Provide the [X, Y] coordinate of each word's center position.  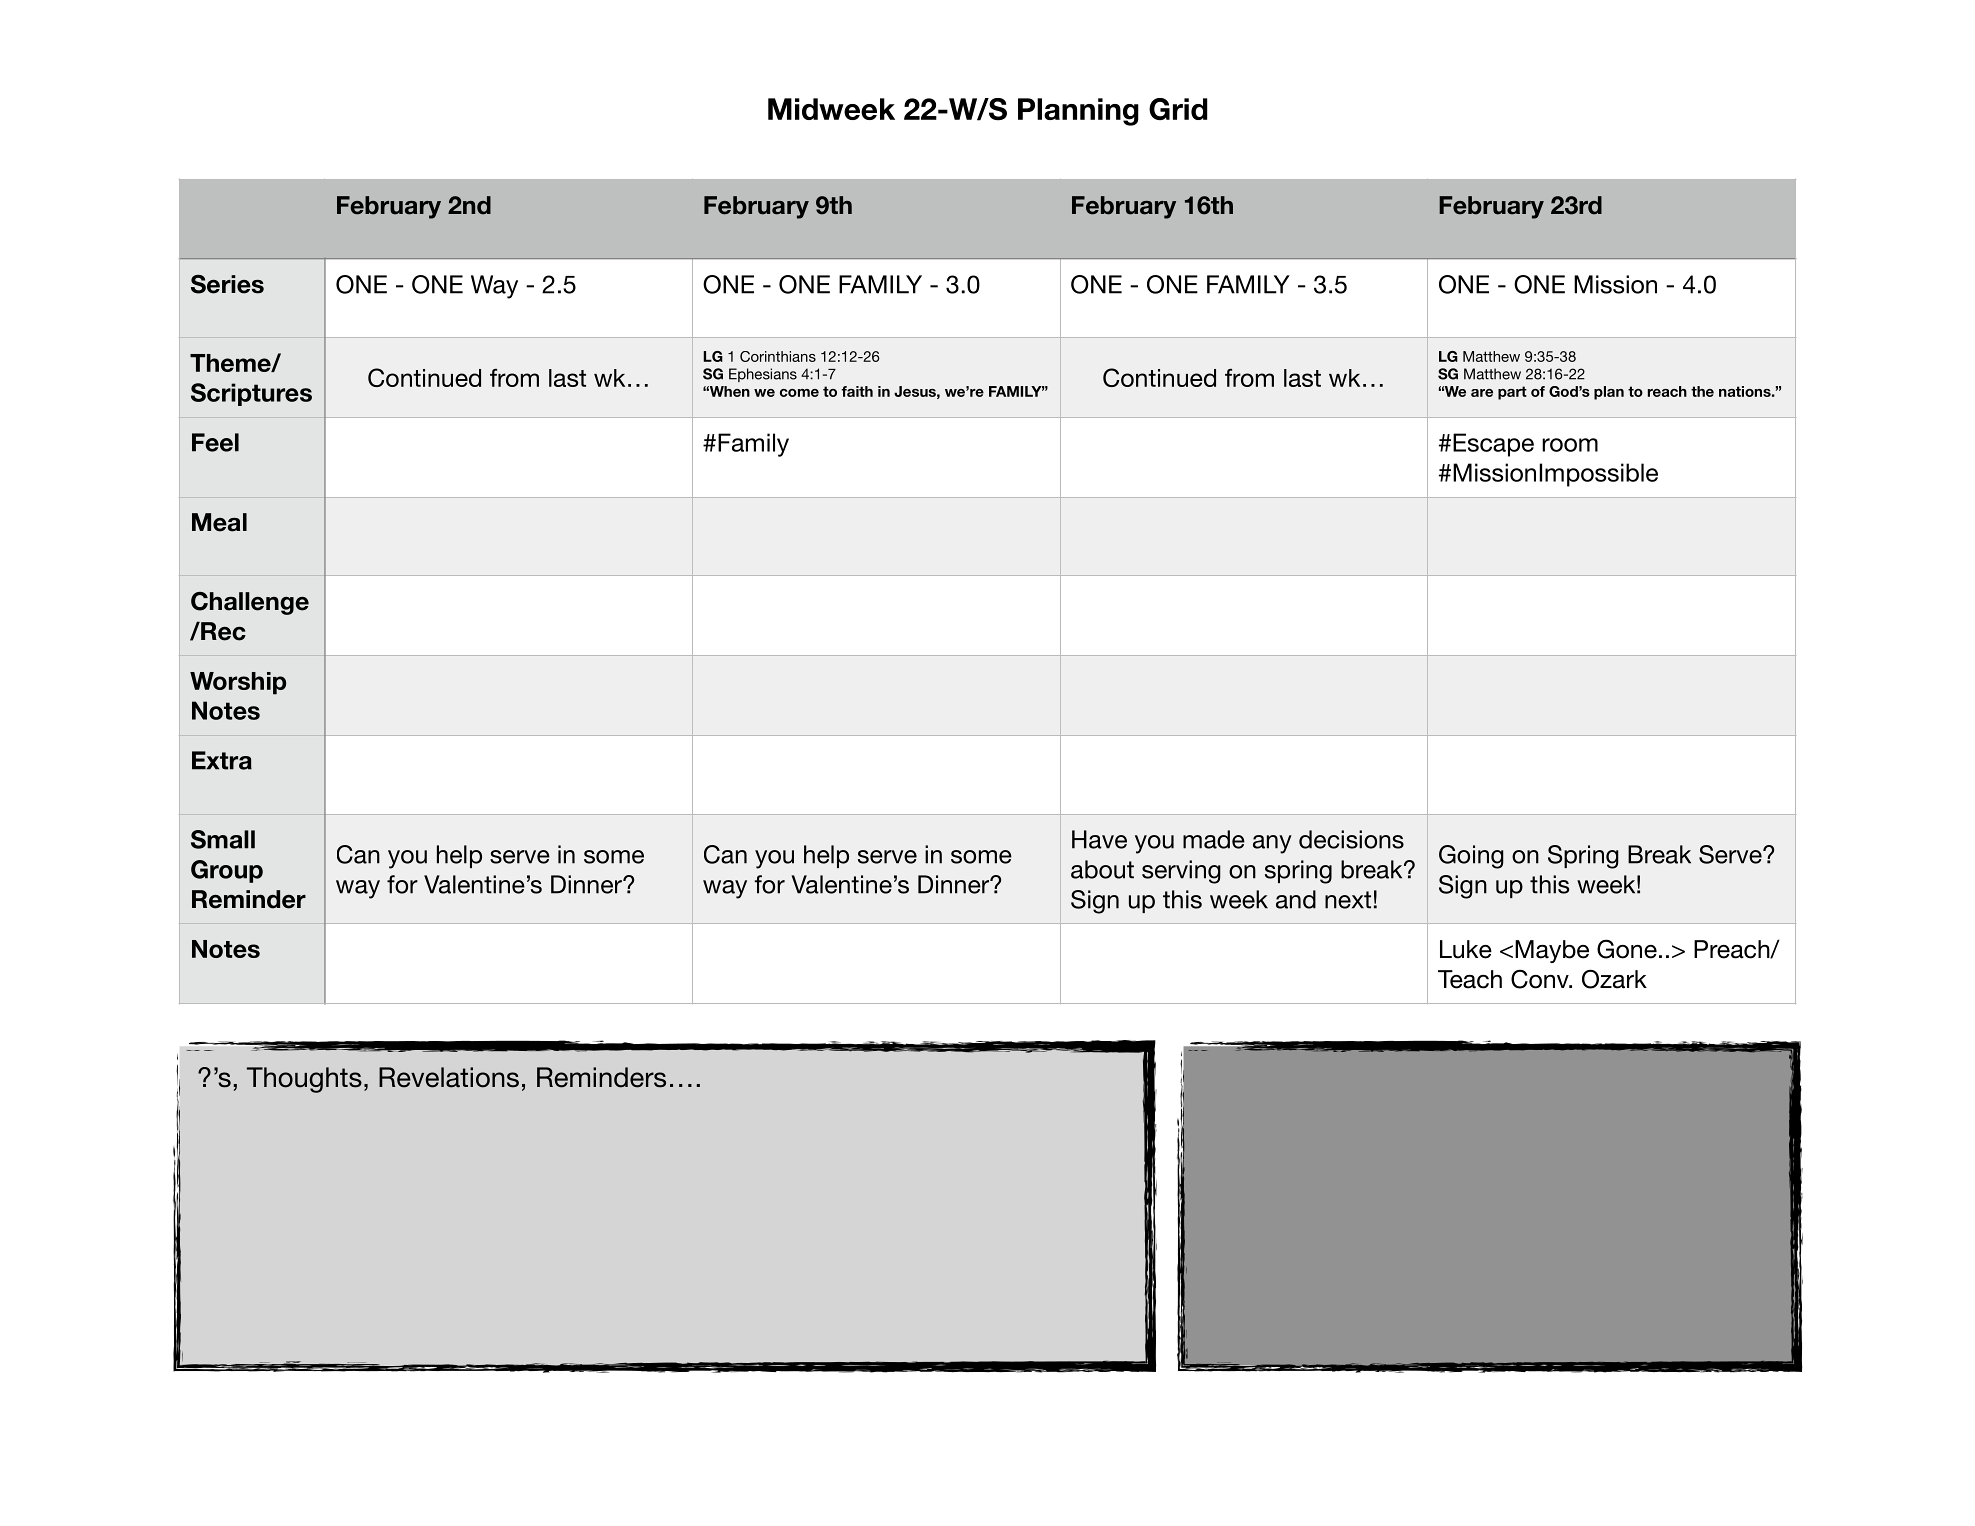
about [1102, 869]
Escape [1493, 445]
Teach [1470, 979]
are [1482, 393]
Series [227, 284]
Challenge [250, 603]
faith [857, 391]
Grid [1178, 109]
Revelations [449, 1077]
